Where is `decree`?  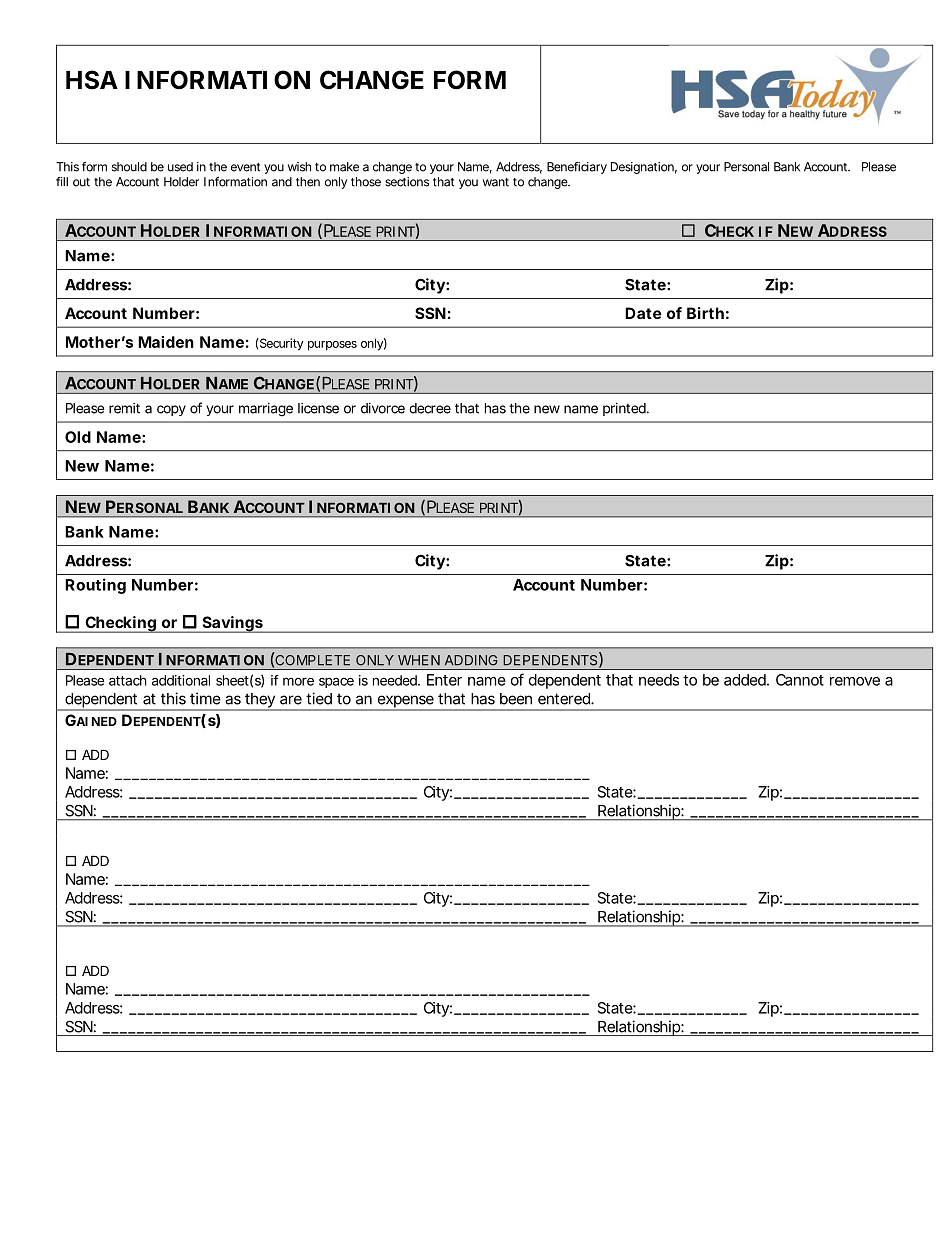 decree is located at coordinates (430, 408).
